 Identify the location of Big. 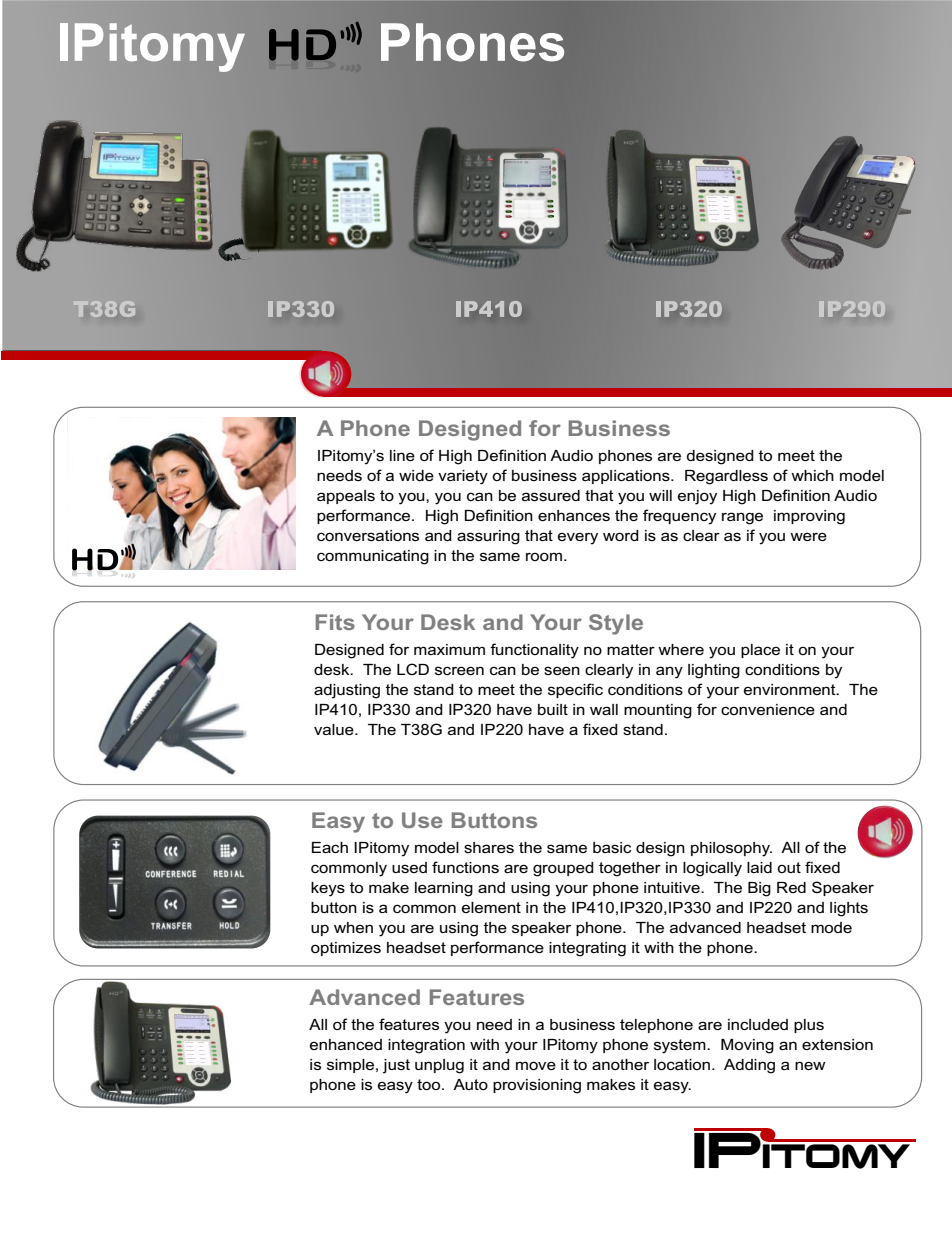
(759, 889).
